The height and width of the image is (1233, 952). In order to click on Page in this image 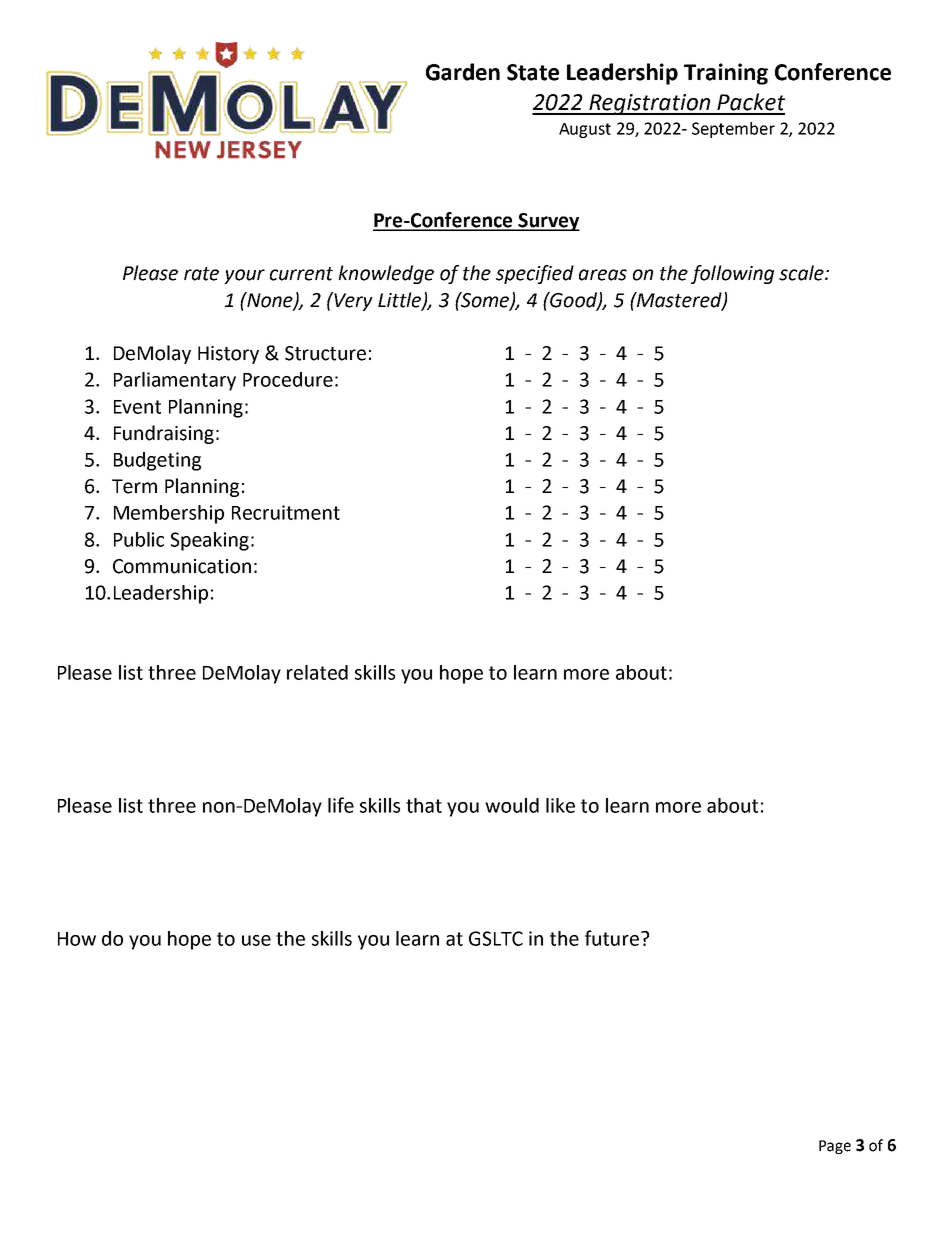, I will do `click(835, 1147)`.
